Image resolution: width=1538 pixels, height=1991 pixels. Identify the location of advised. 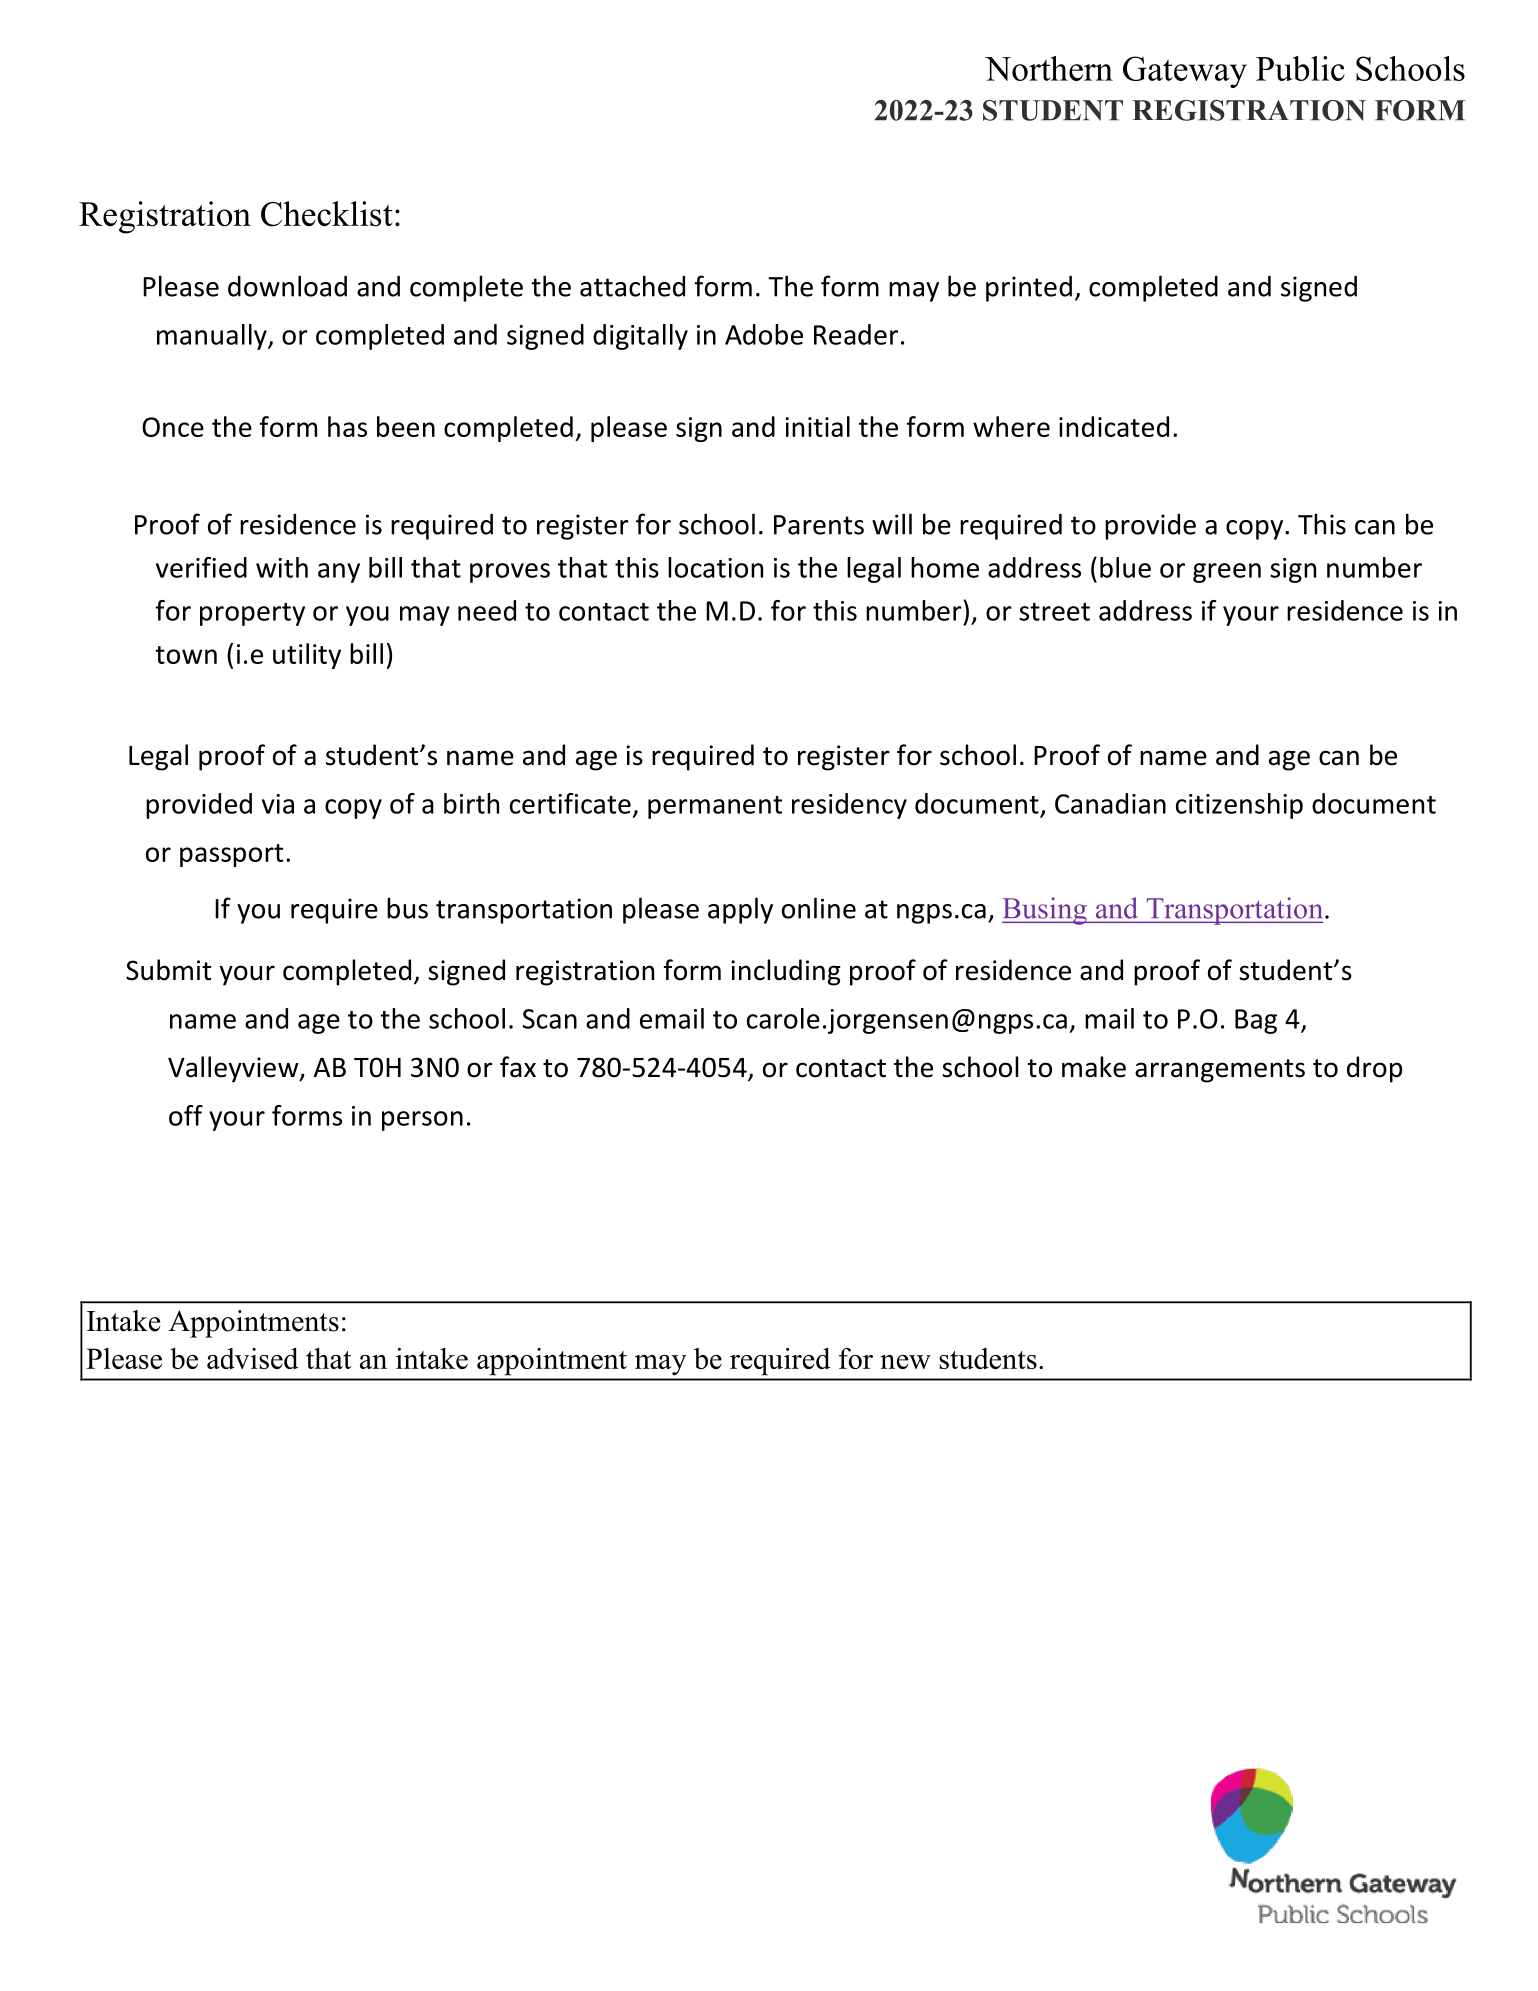
(253, 1358).
